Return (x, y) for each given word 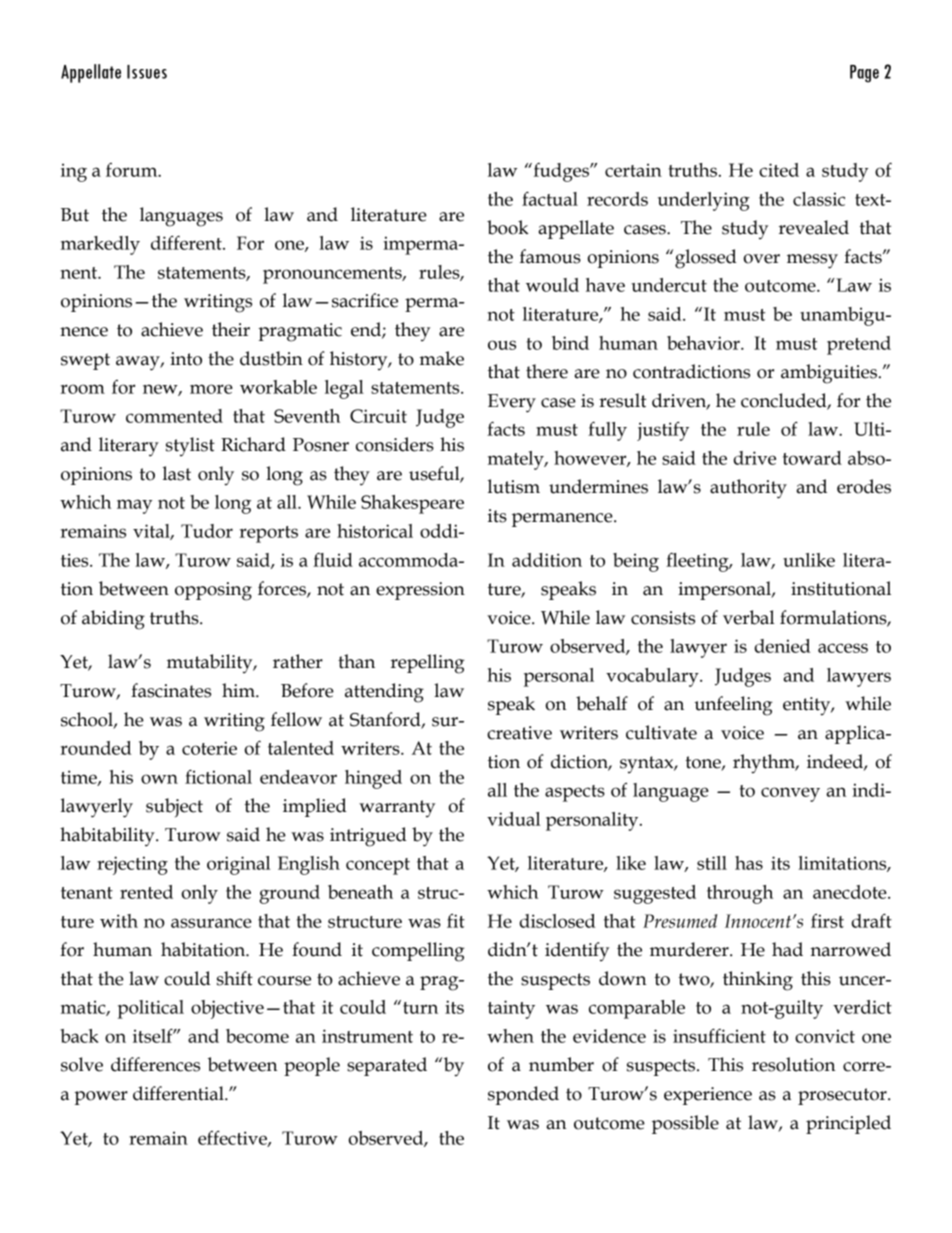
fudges (561, 172)
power (101, 1098)
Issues (147, 72)
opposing (213, 591)
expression (420, 591)
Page (864, 74)
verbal (749, 617)
